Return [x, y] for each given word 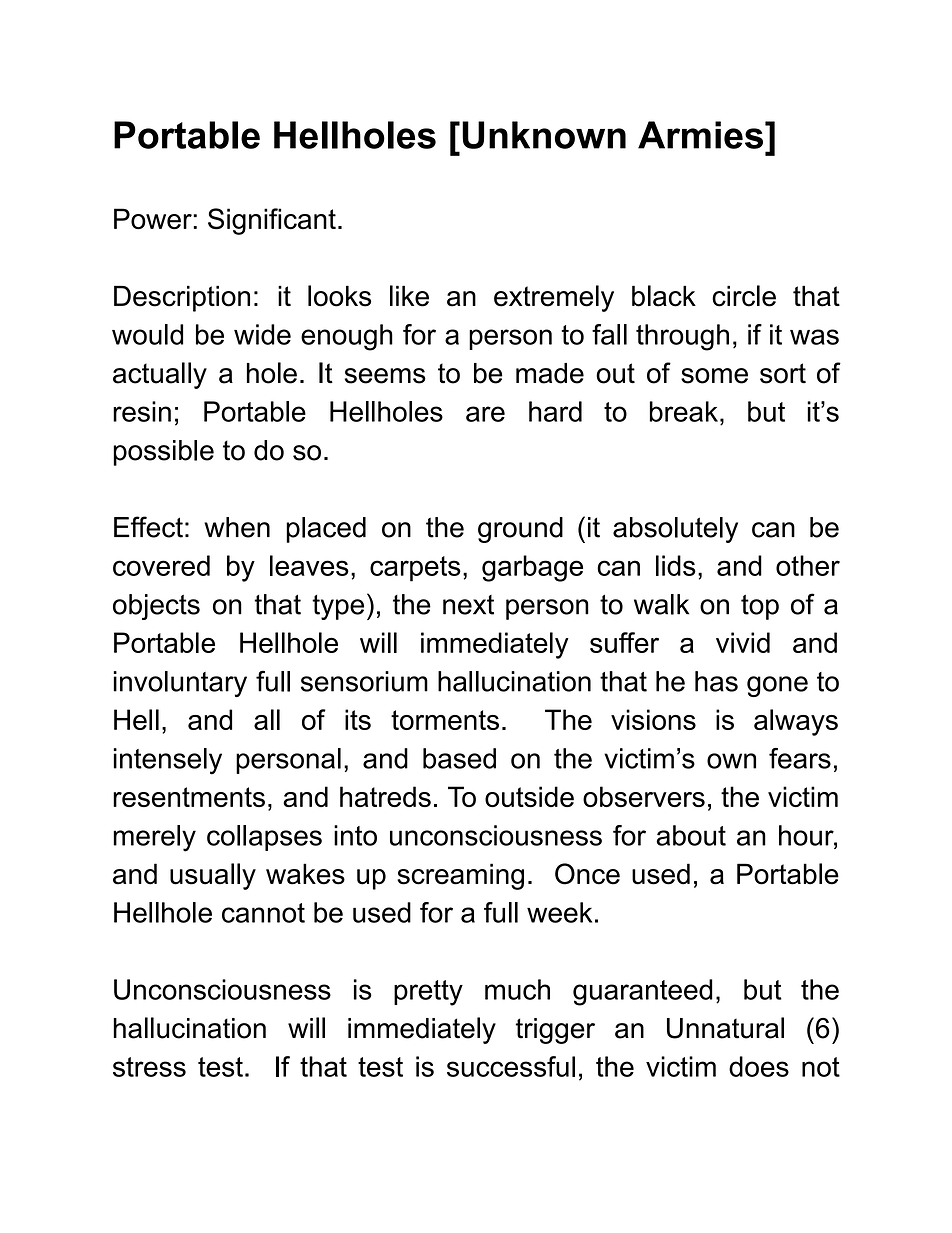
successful [511, 1066]
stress [149, 1067]
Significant [272, 221]
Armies [700, 135]
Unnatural [725, 1028]
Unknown [544, 135]
